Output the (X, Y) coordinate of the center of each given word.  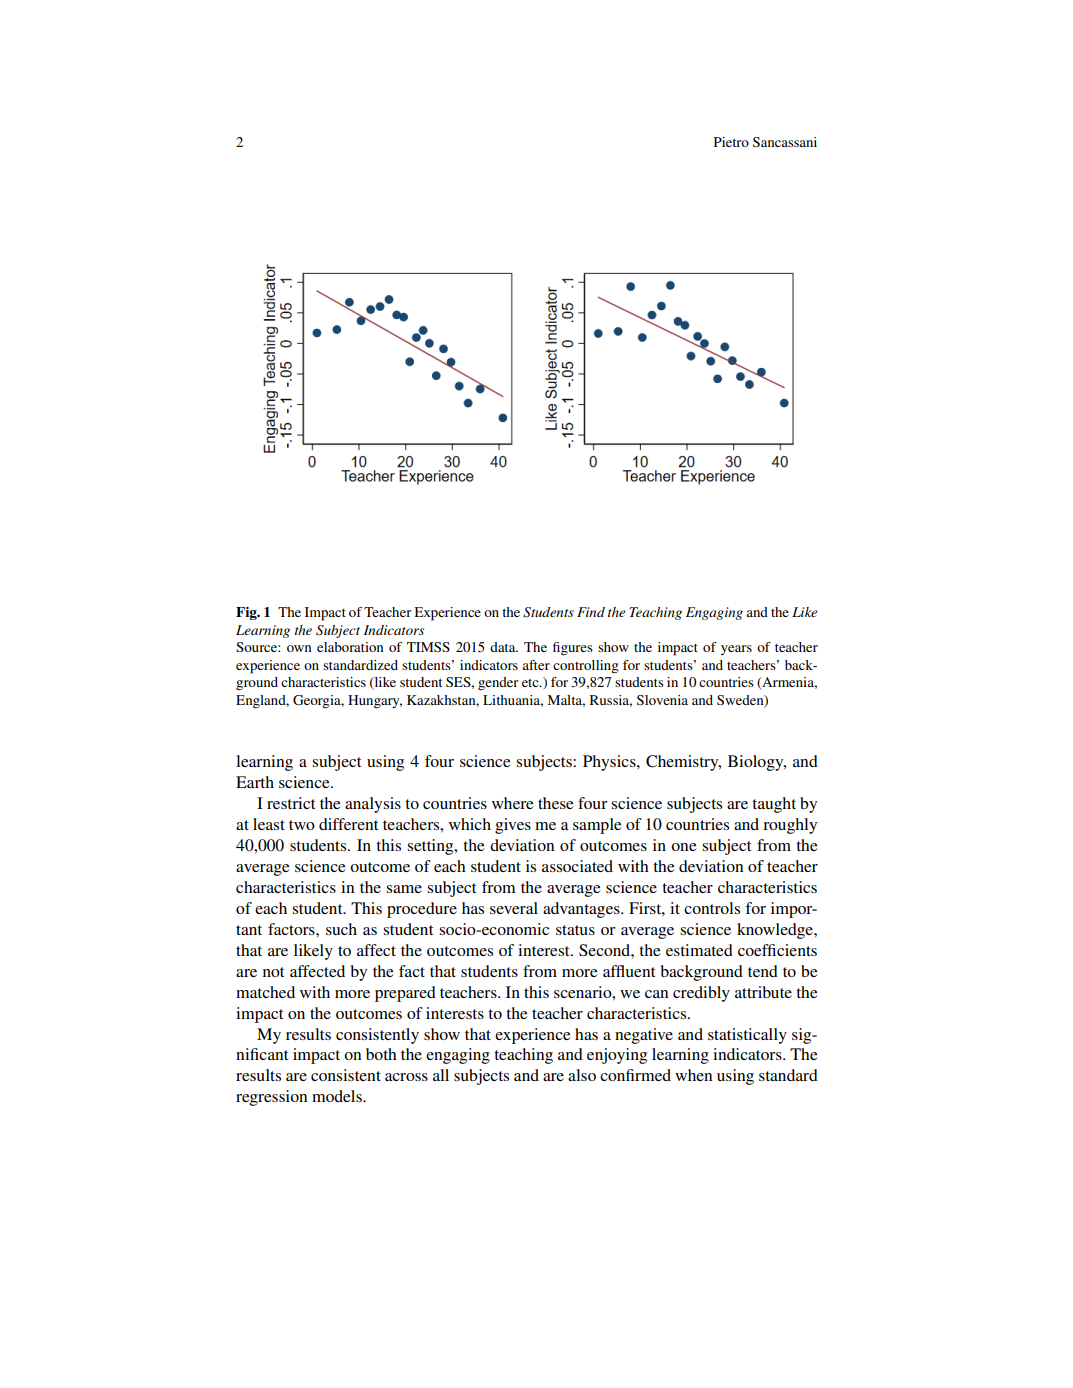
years (736, 650)
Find (591, 612)
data (504, 647)
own (299, 648)
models (338, 1096)
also (582, 1075)
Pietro (731, 142)
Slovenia (662, 700)
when (693, 1075)
